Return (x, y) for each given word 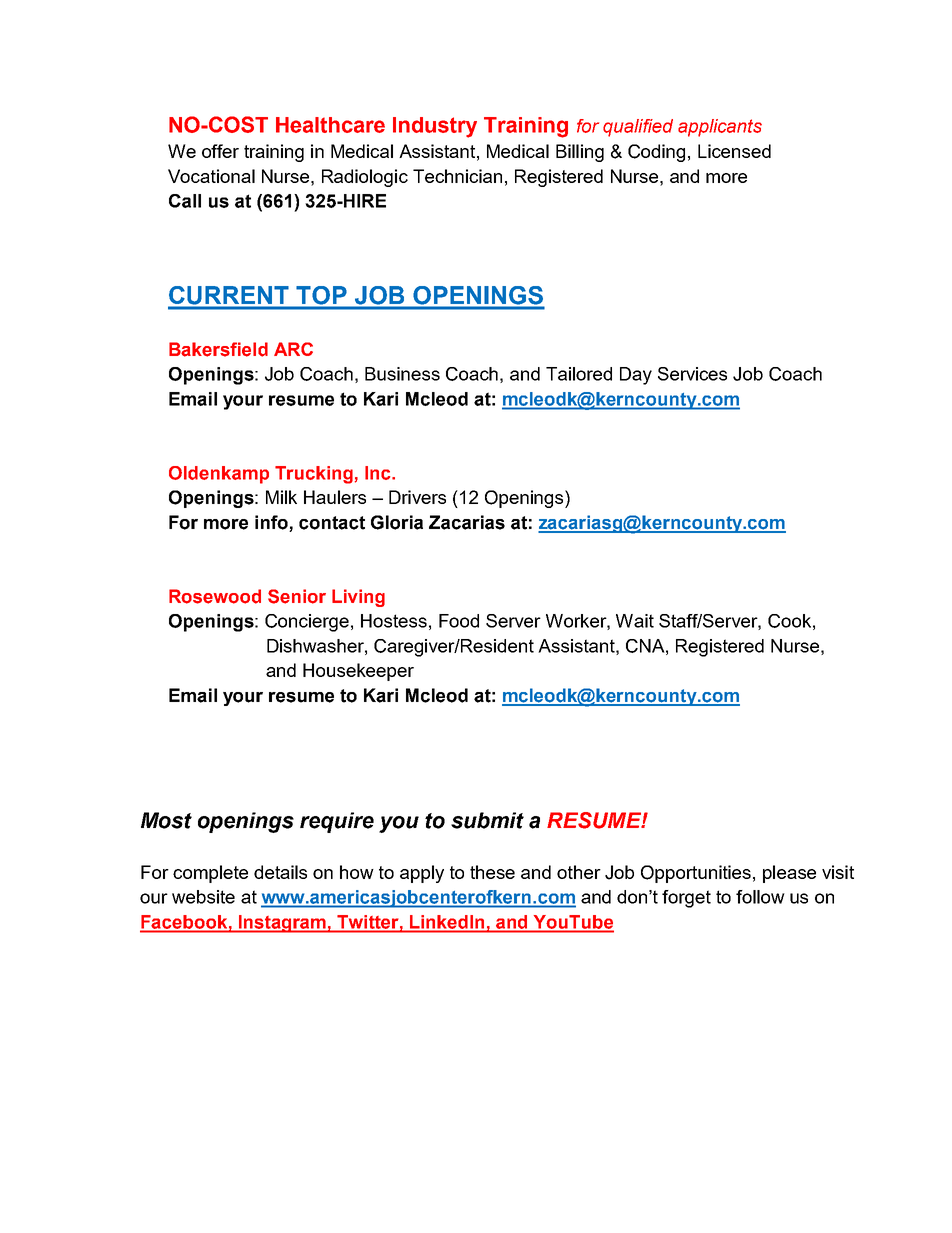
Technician (457, 176)
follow (760, 897)
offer (220, 151)
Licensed (734, 151)
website (203, 897)
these (492, 872)
